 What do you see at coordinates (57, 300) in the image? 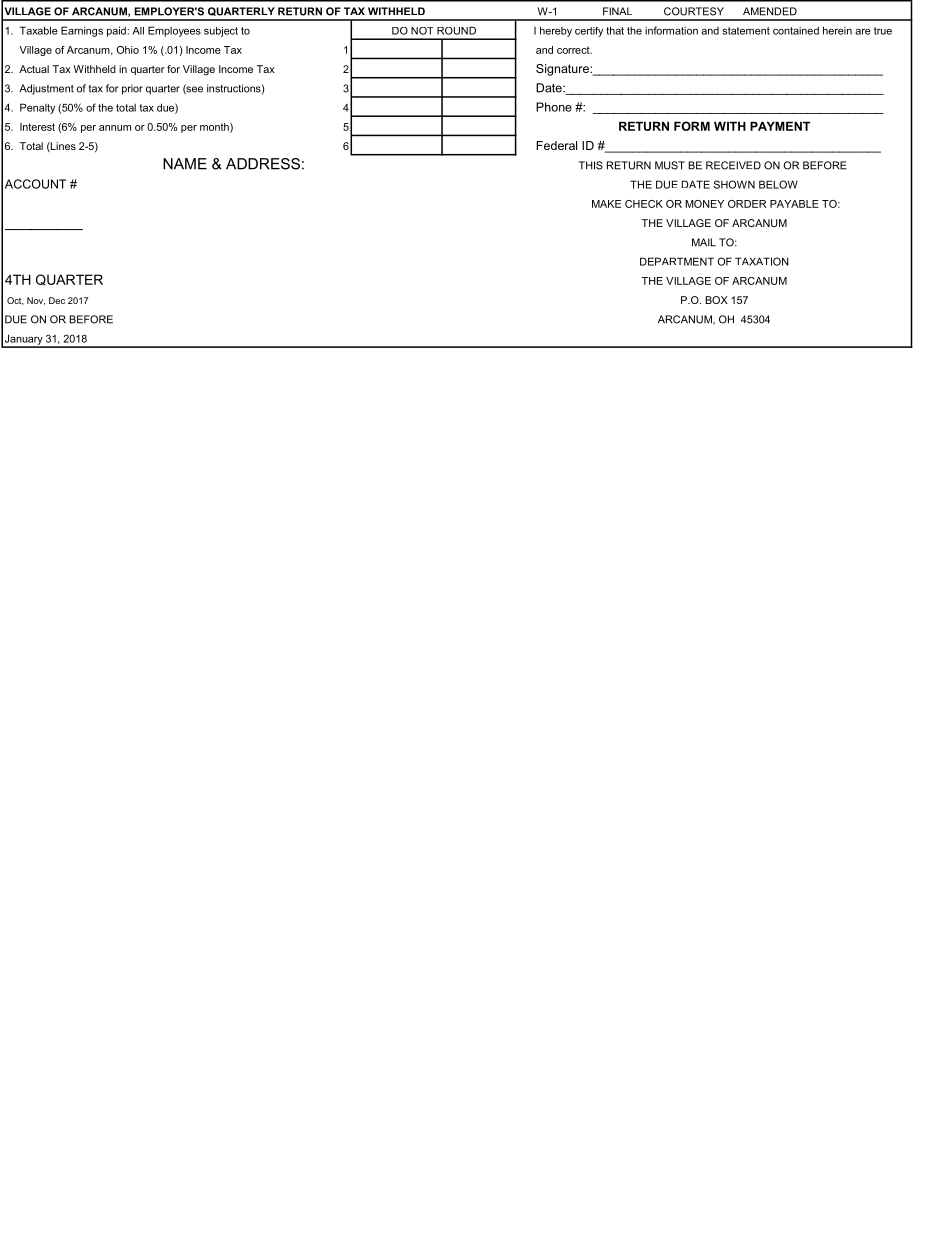
I see `Dec` at bounding box center [57, 300].
